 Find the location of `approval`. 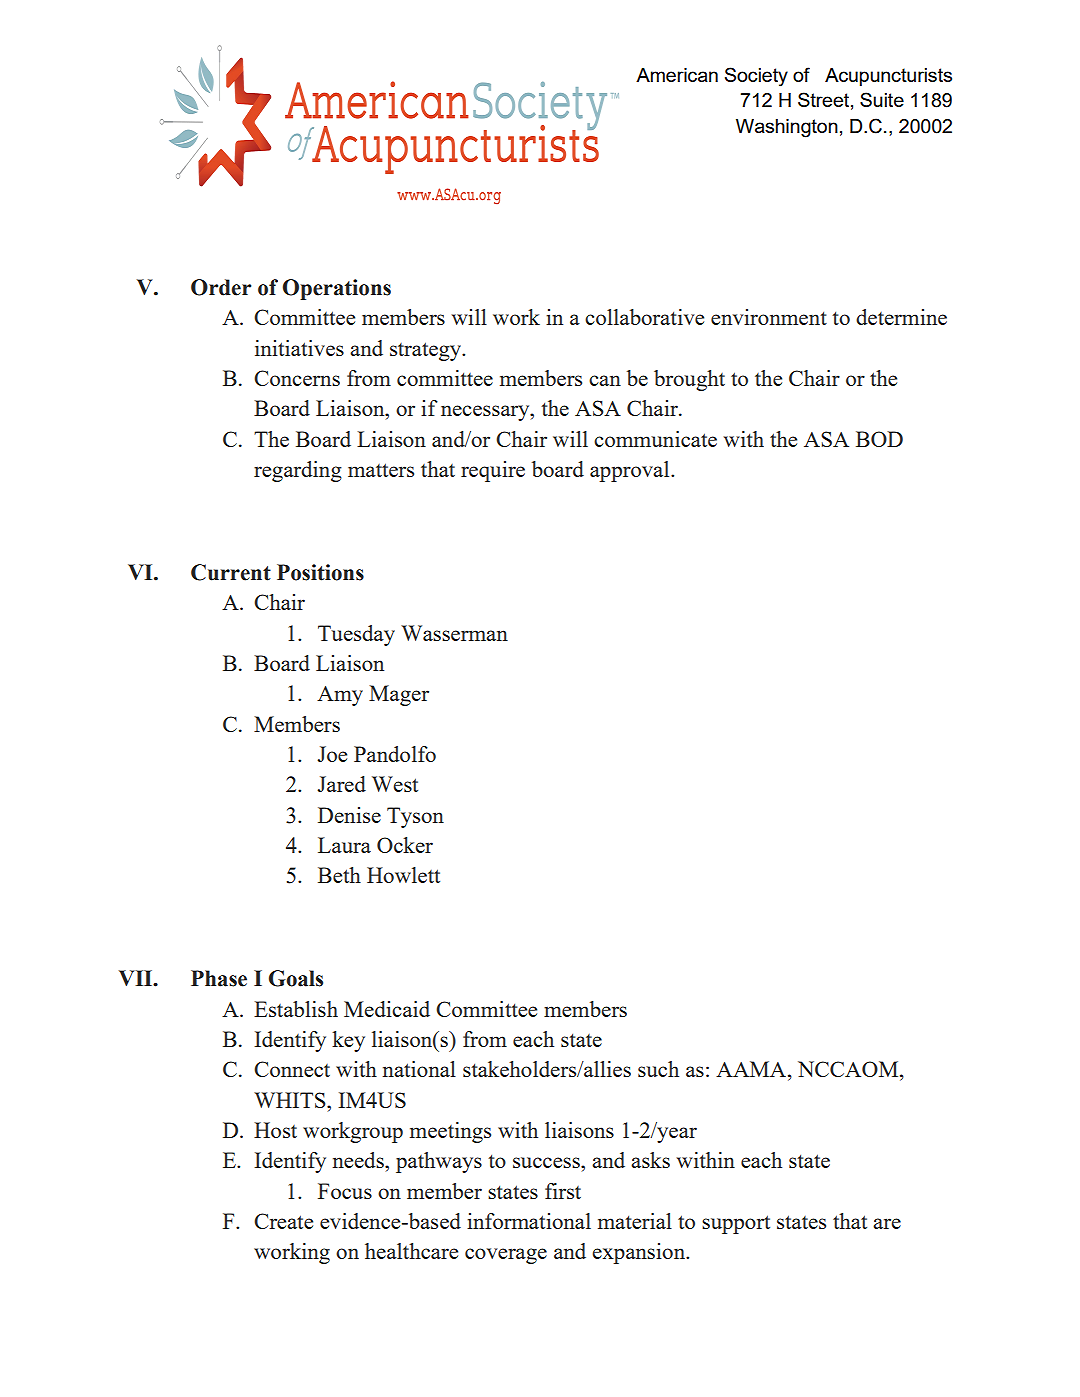

approval is located at coordinates (631, 471).
